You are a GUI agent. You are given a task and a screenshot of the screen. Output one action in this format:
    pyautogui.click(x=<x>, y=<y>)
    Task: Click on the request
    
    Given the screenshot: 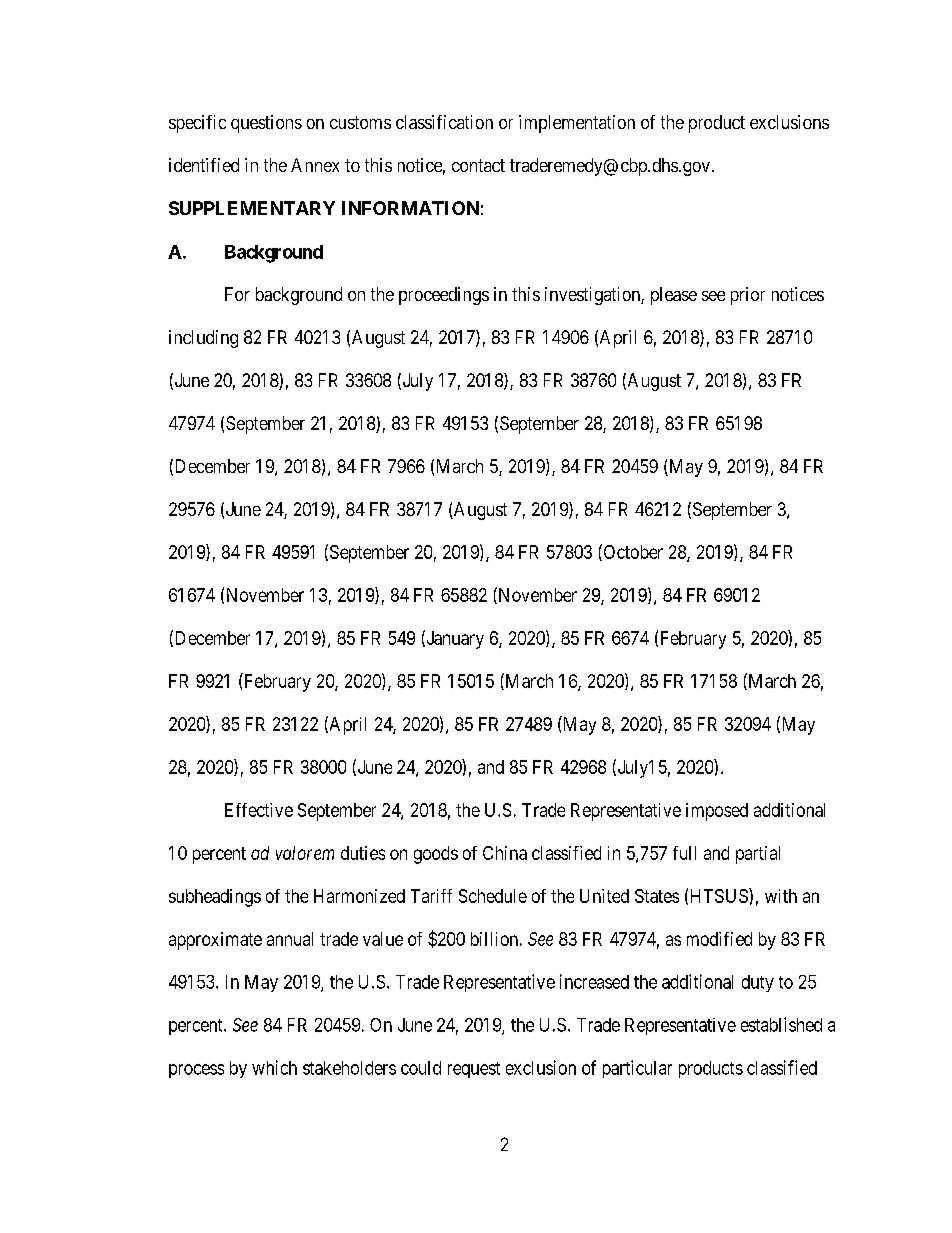 What is the action you would take?
    pyautogui.click(x=474, y=1070)
